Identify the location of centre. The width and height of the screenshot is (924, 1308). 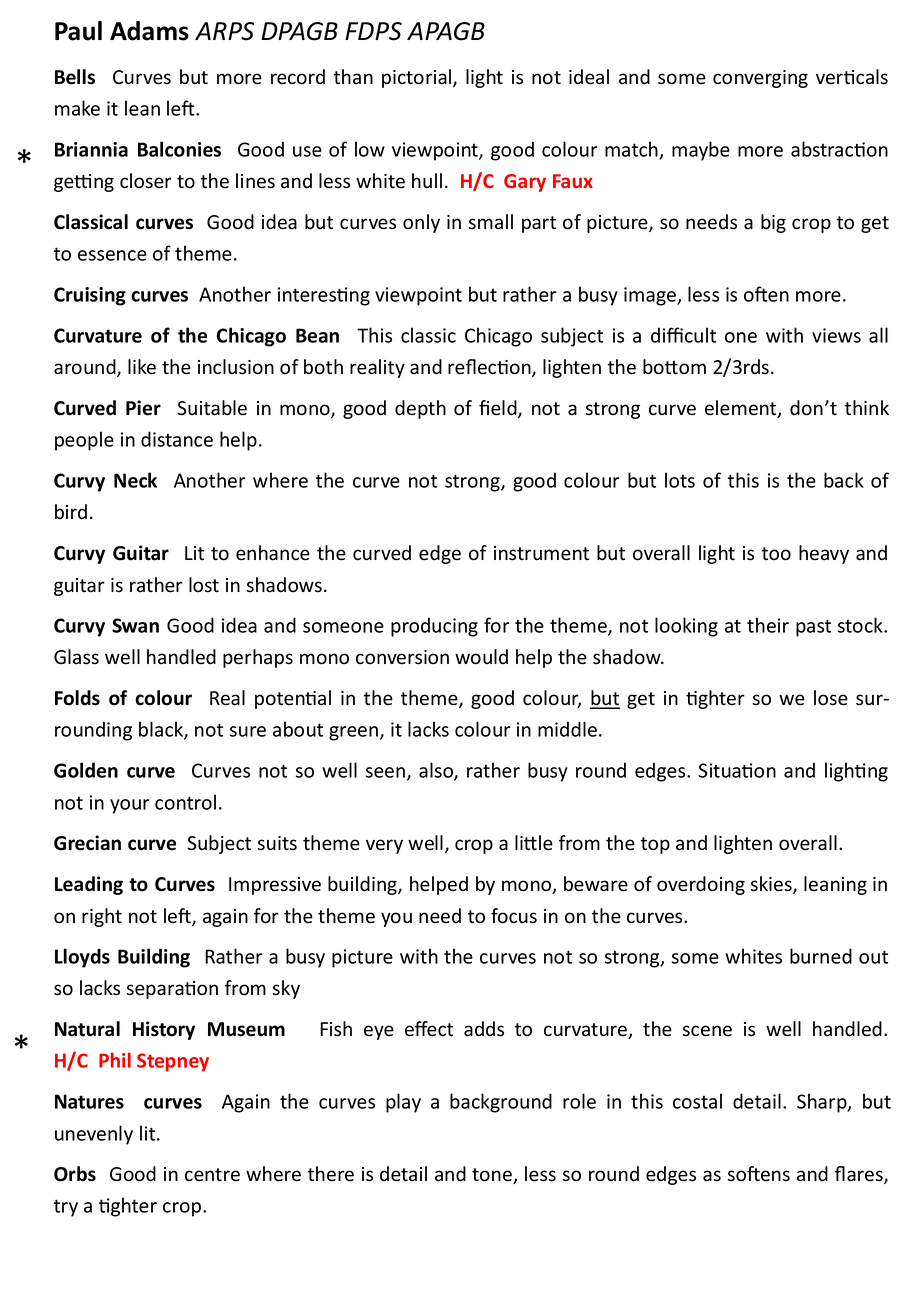
(212, 1175).
